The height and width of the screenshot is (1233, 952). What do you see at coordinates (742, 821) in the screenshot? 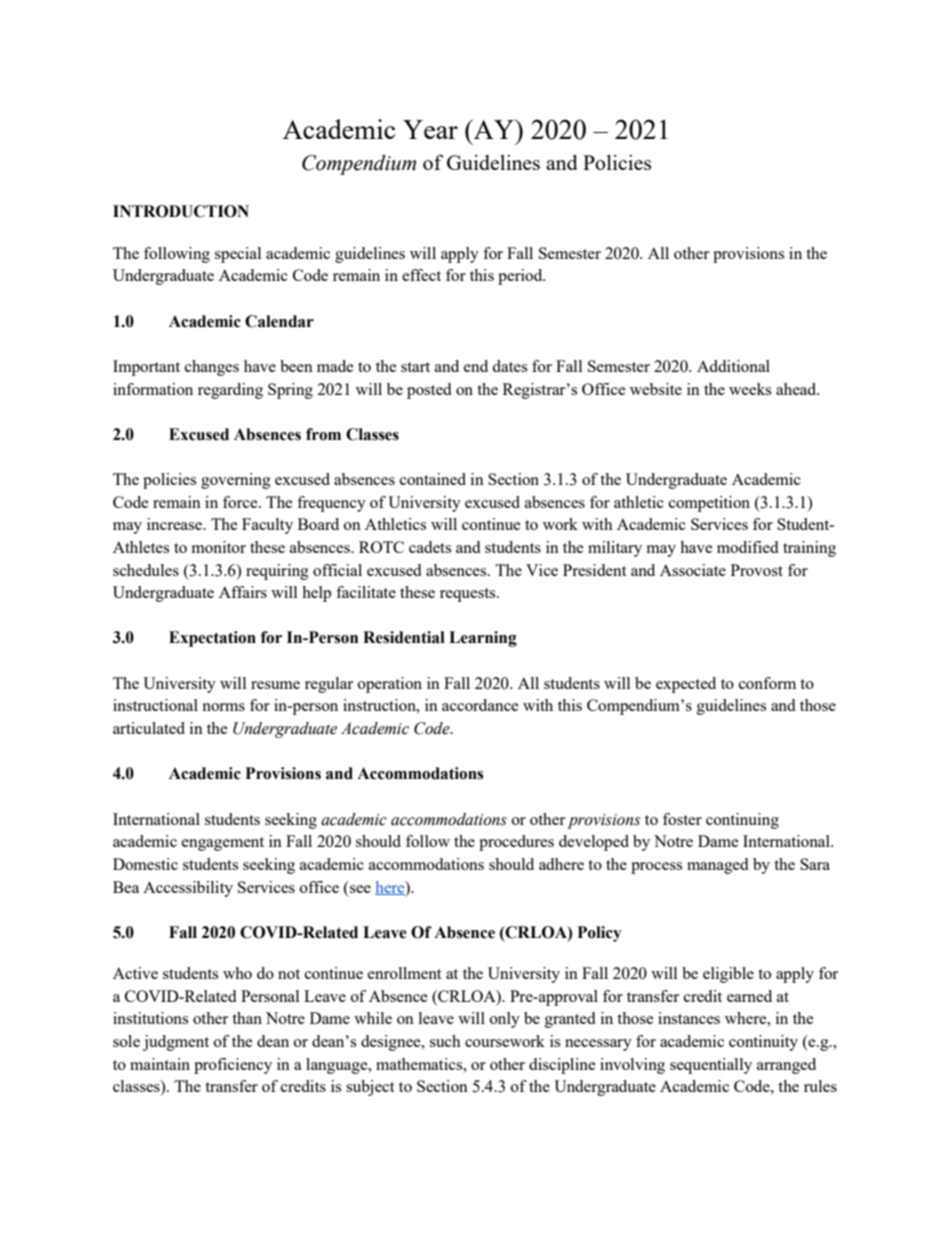
I see `continuing` at bounding box center [742, 821].
